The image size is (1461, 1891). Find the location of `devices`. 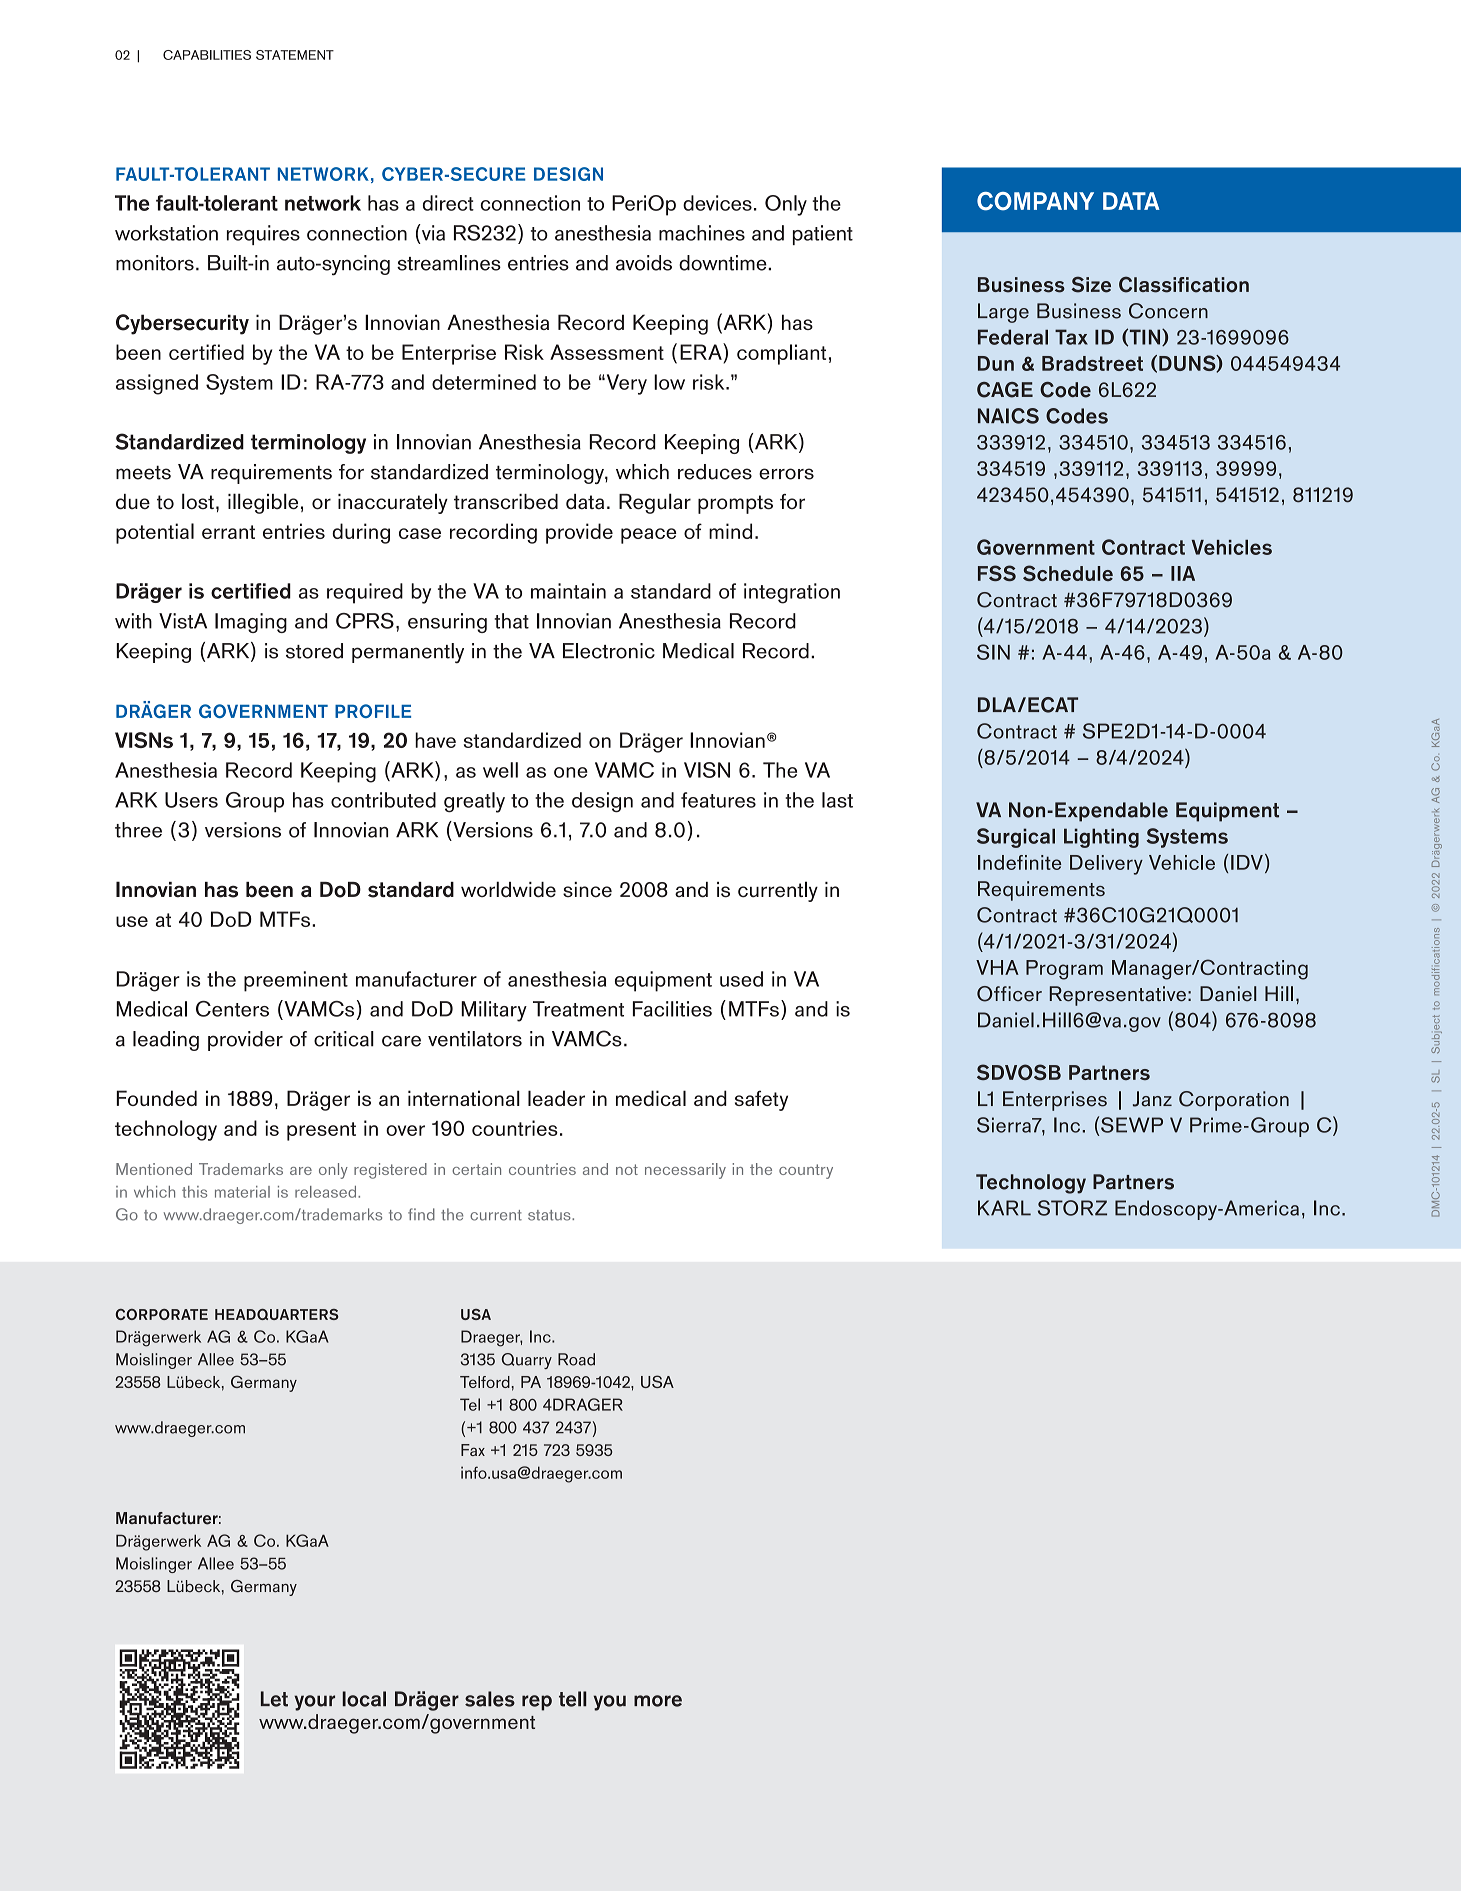

devices is located at coordinates (717, 203).
